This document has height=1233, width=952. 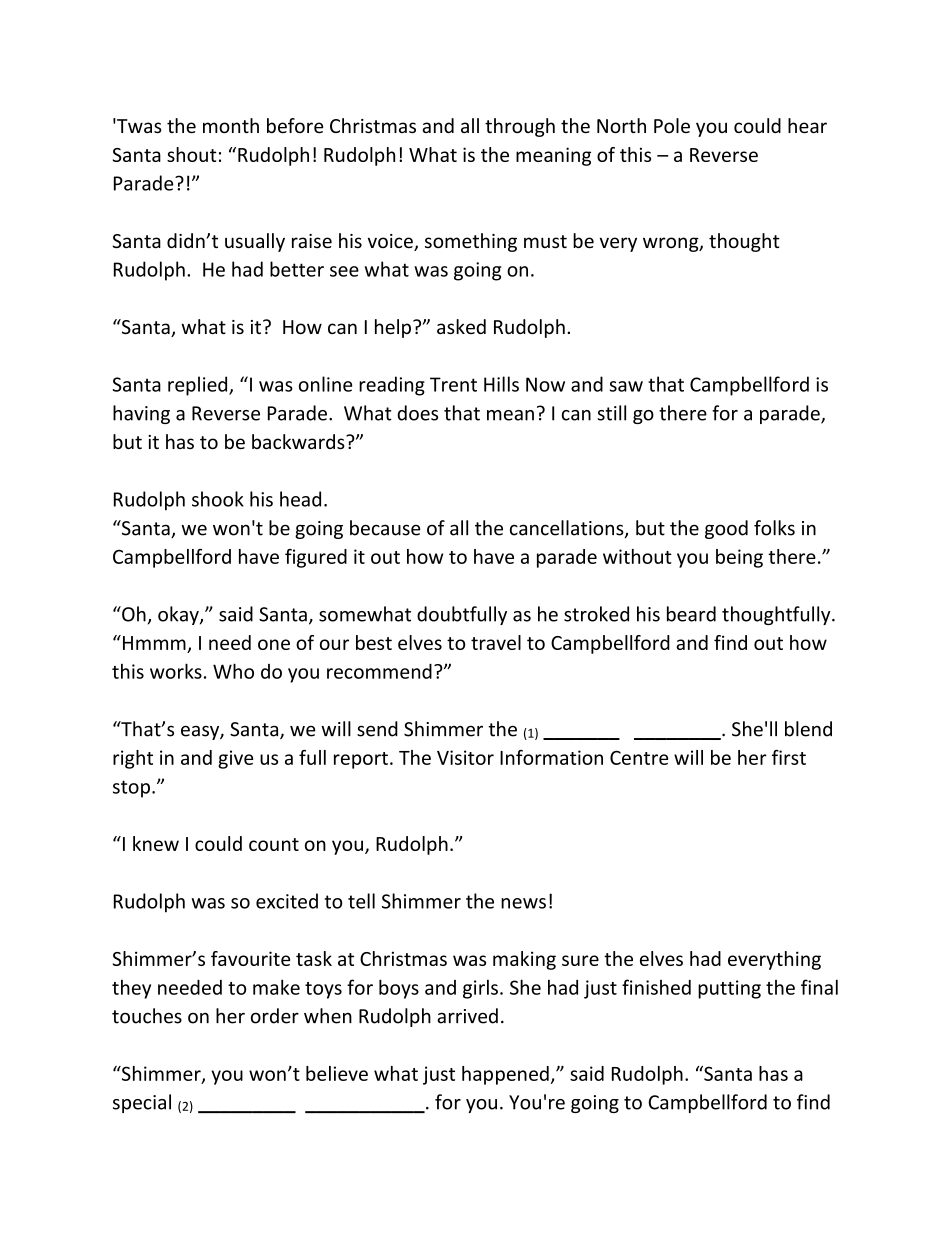 I want to click on travel, so click(x=496, y=642).
